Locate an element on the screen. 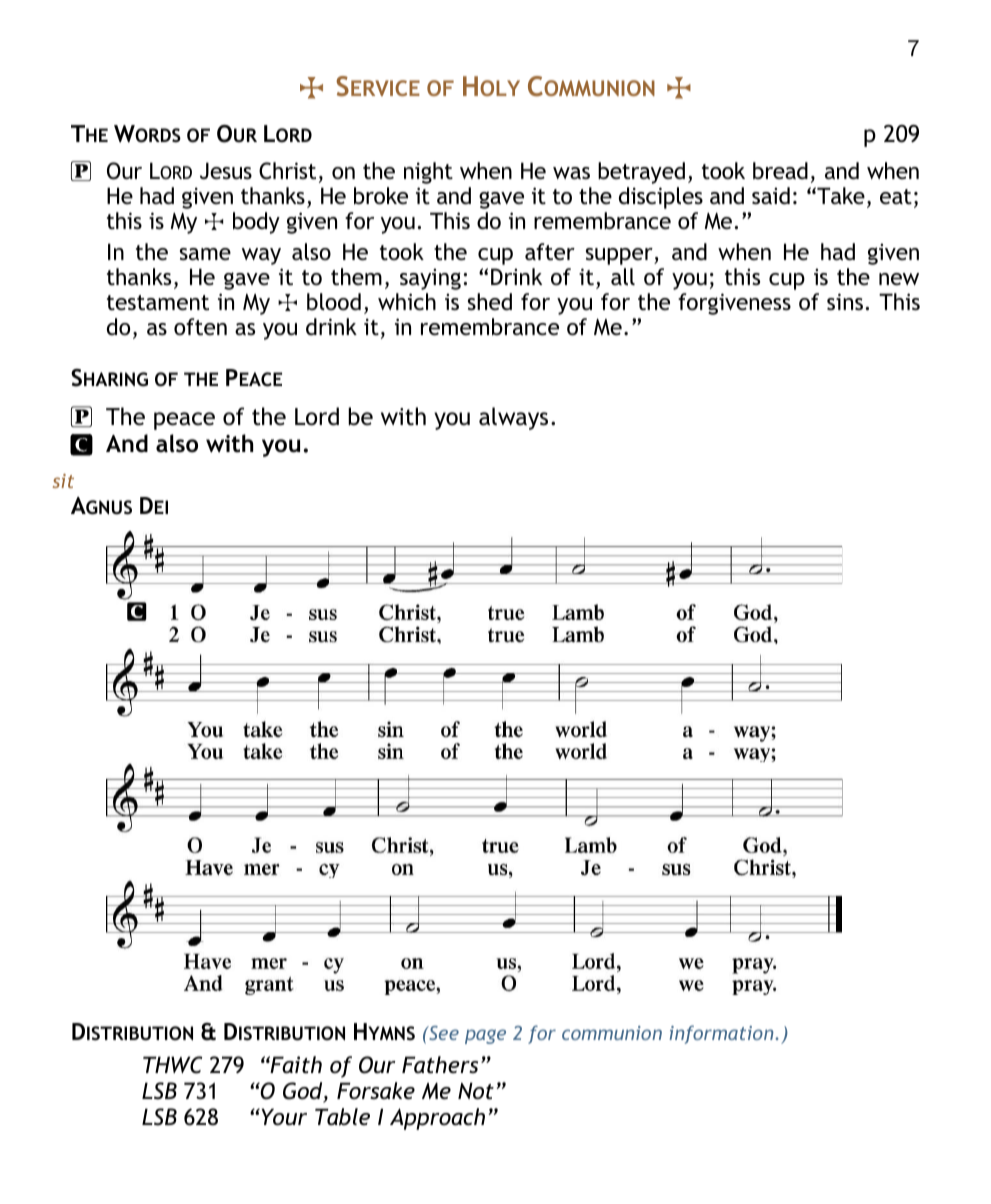 The width and height of the screenshot is (991, 1204). sins is located at coordinates (845, 301).
